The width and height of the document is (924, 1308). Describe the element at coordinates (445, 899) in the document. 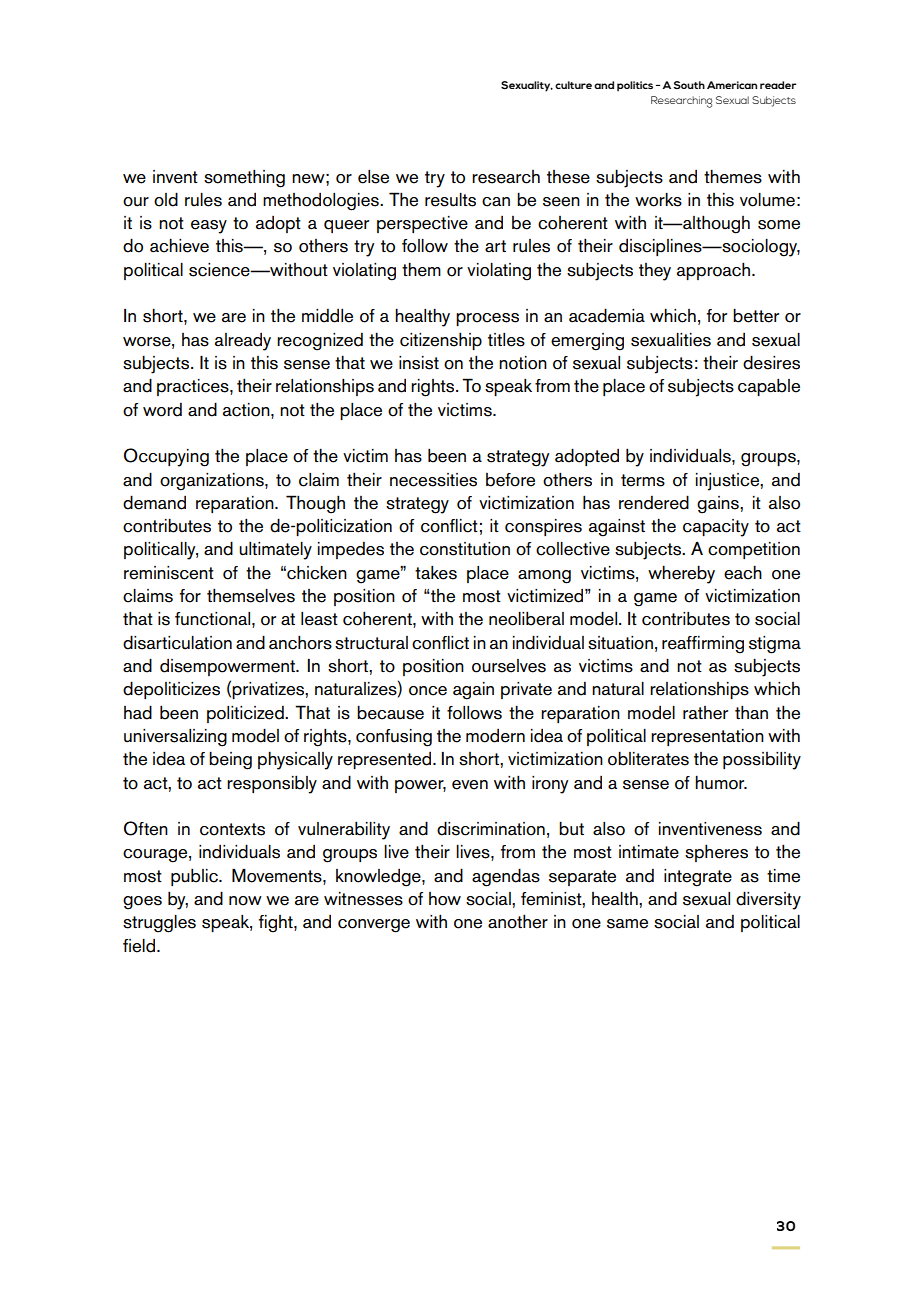

I see `how` at that location.
